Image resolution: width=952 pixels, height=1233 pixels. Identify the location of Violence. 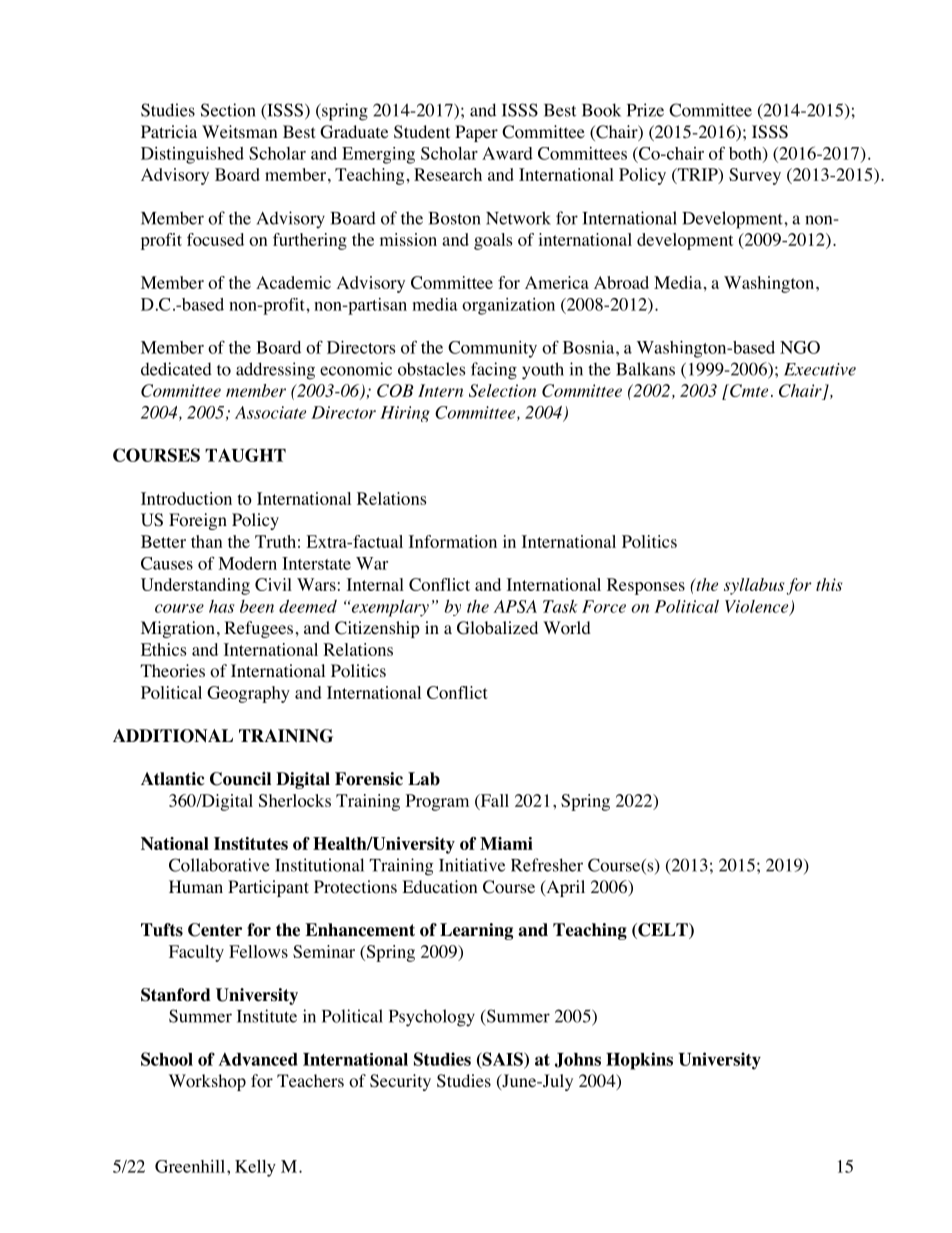
(758, 607).
